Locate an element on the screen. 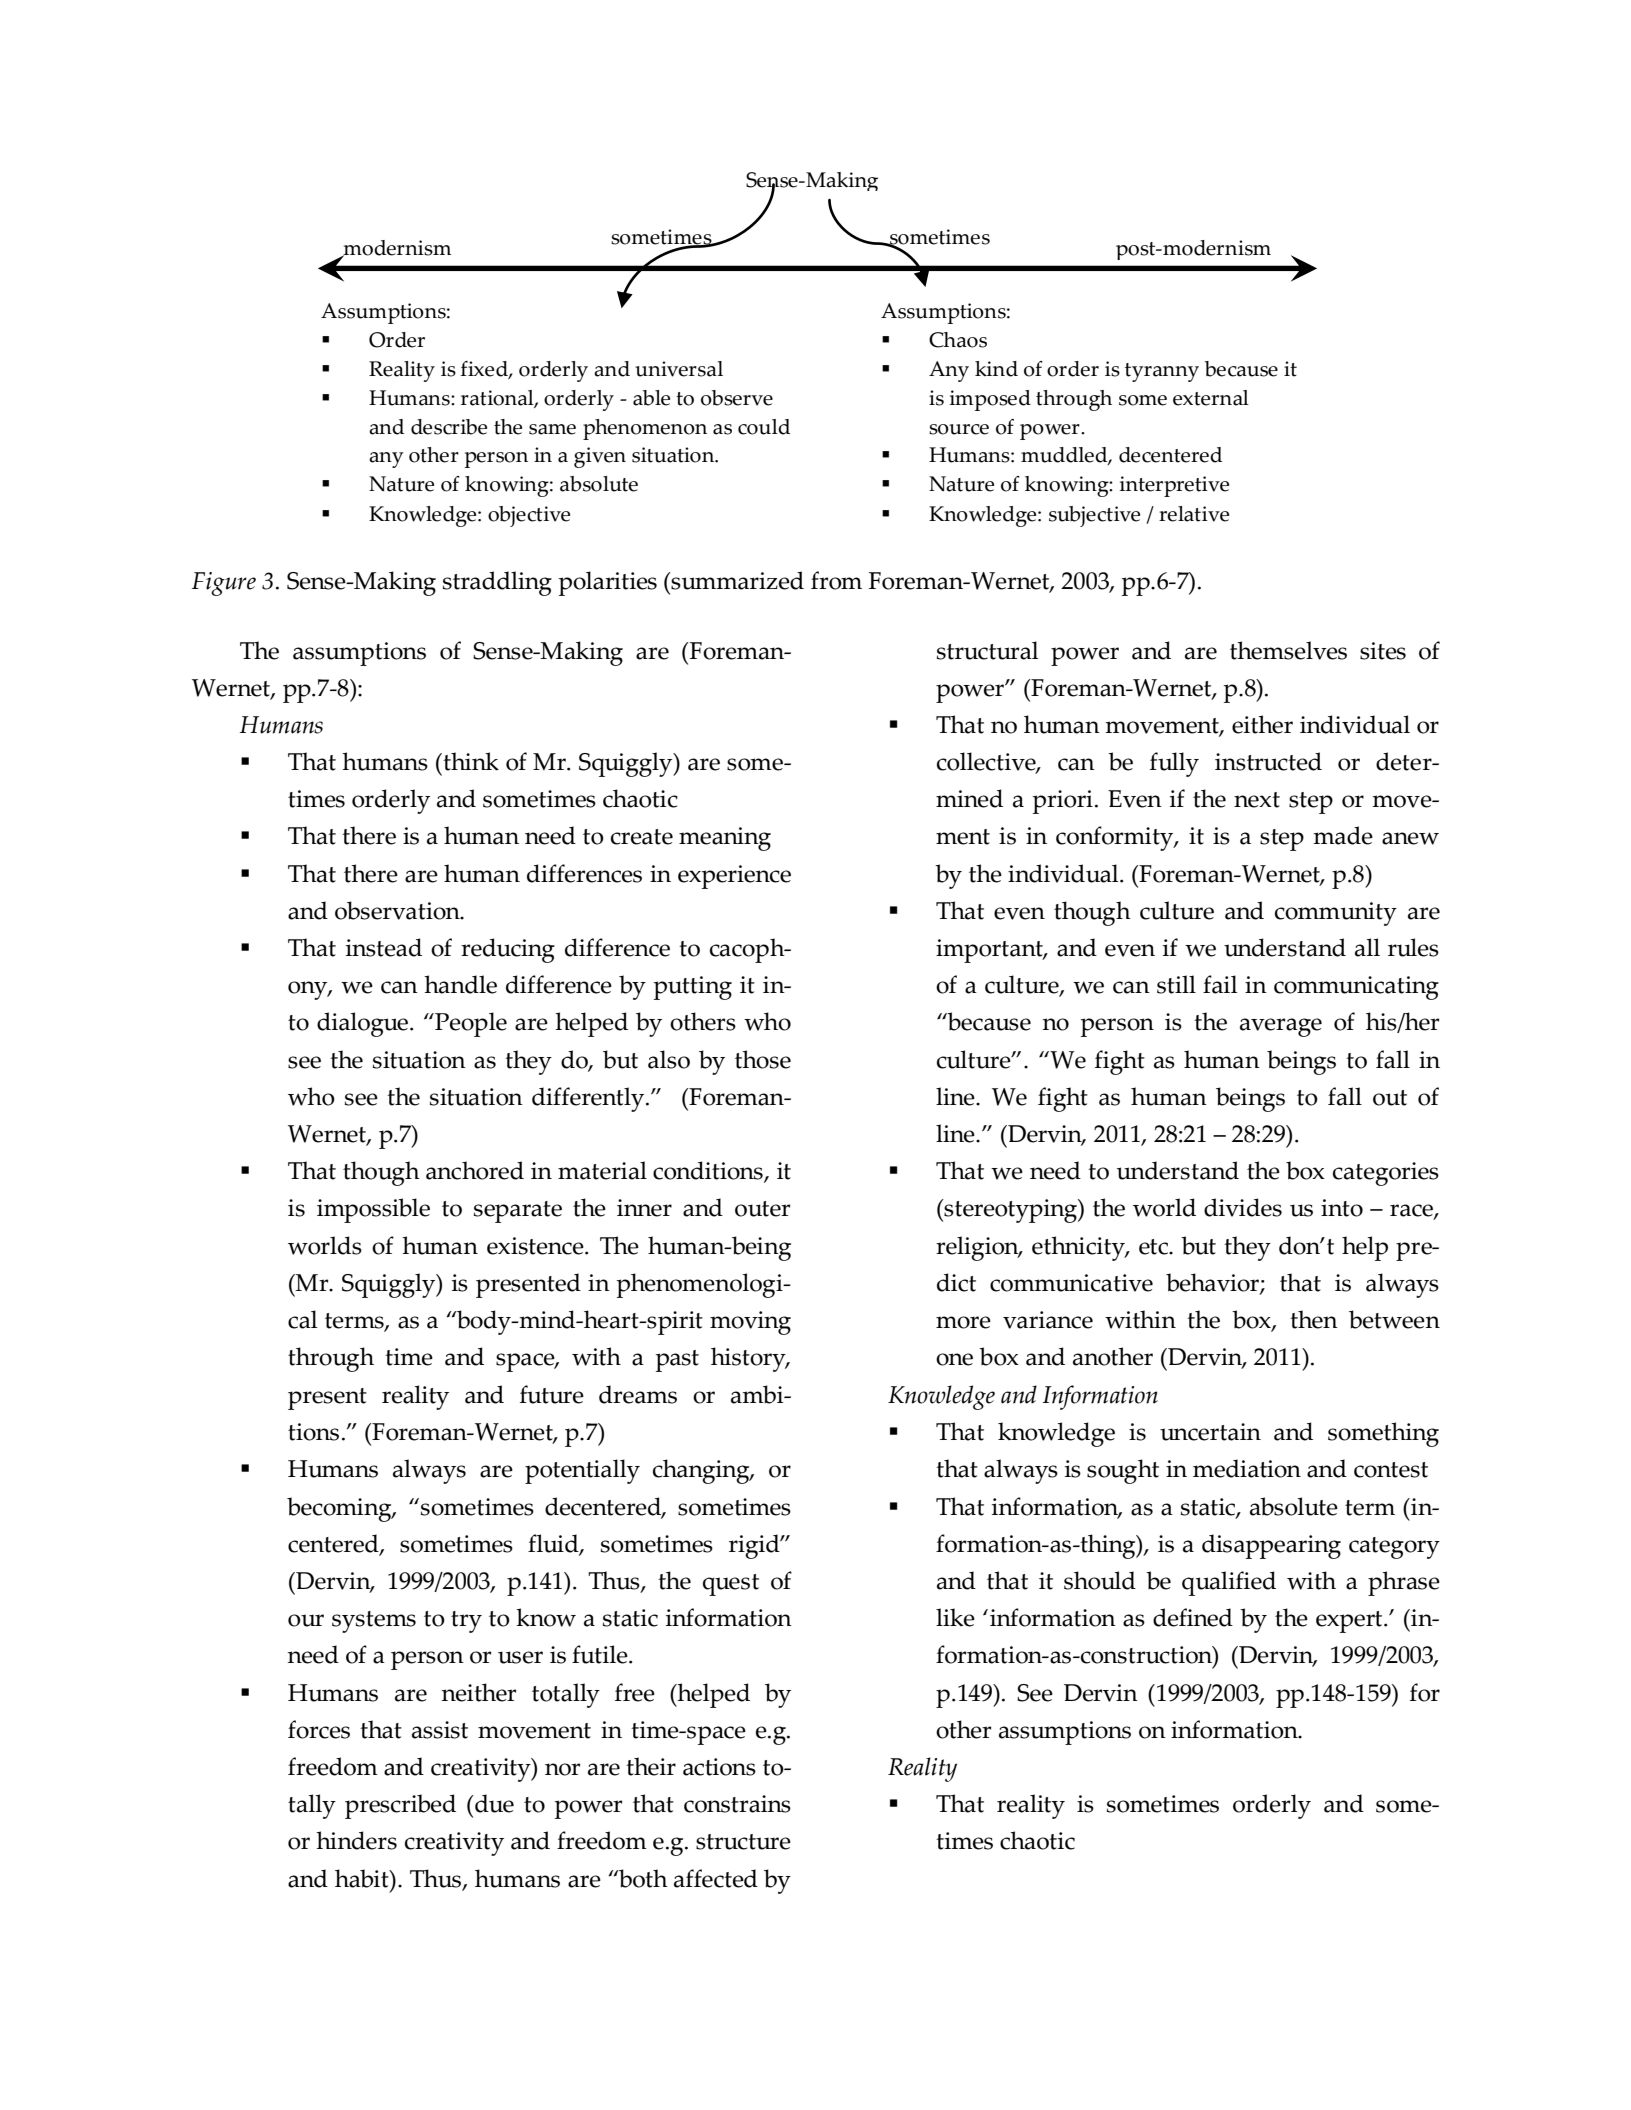 The image size is (1631, 2110). observation is located at coordinates (398, 910).
